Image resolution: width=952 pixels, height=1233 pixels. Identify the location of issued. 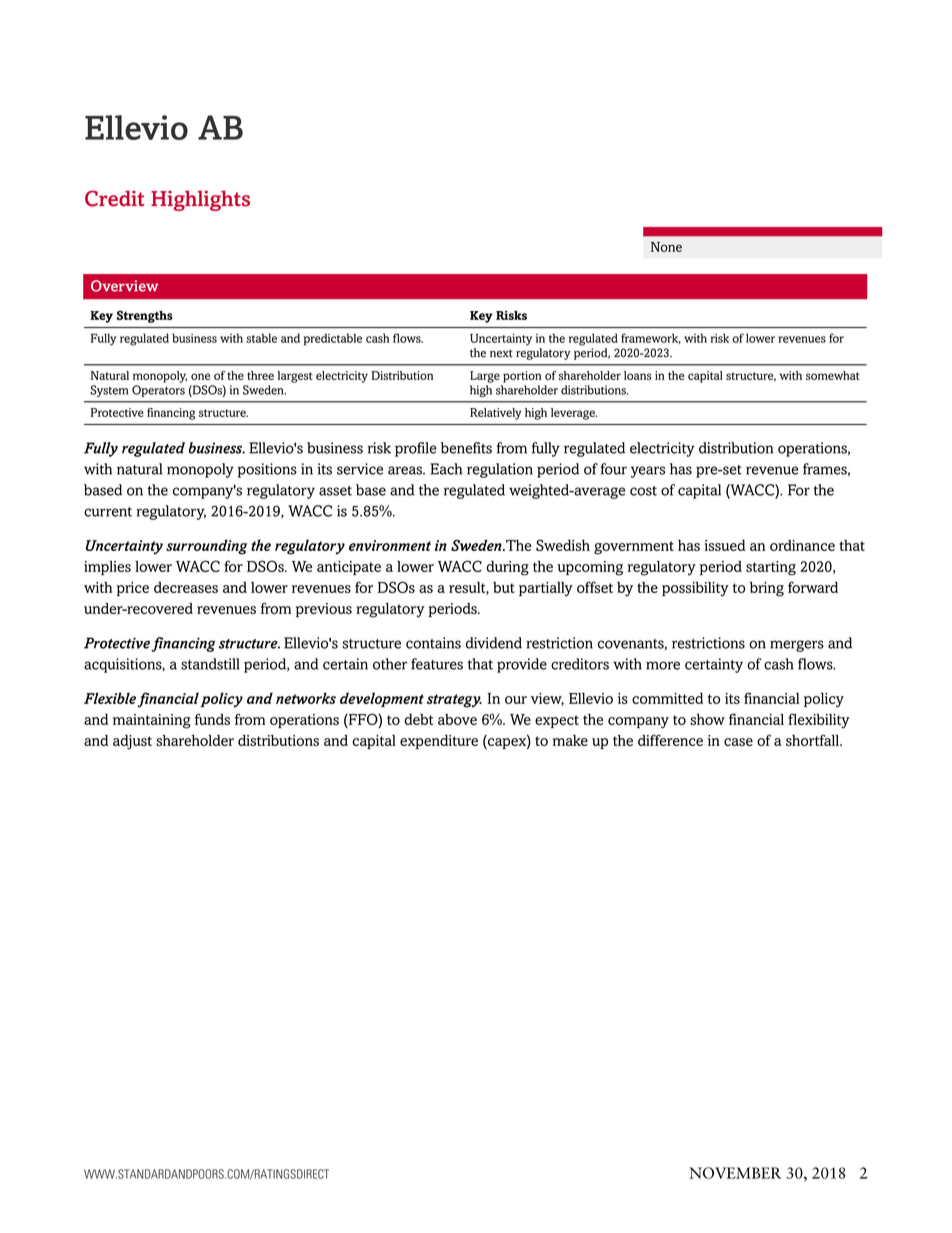
(724, 545).
